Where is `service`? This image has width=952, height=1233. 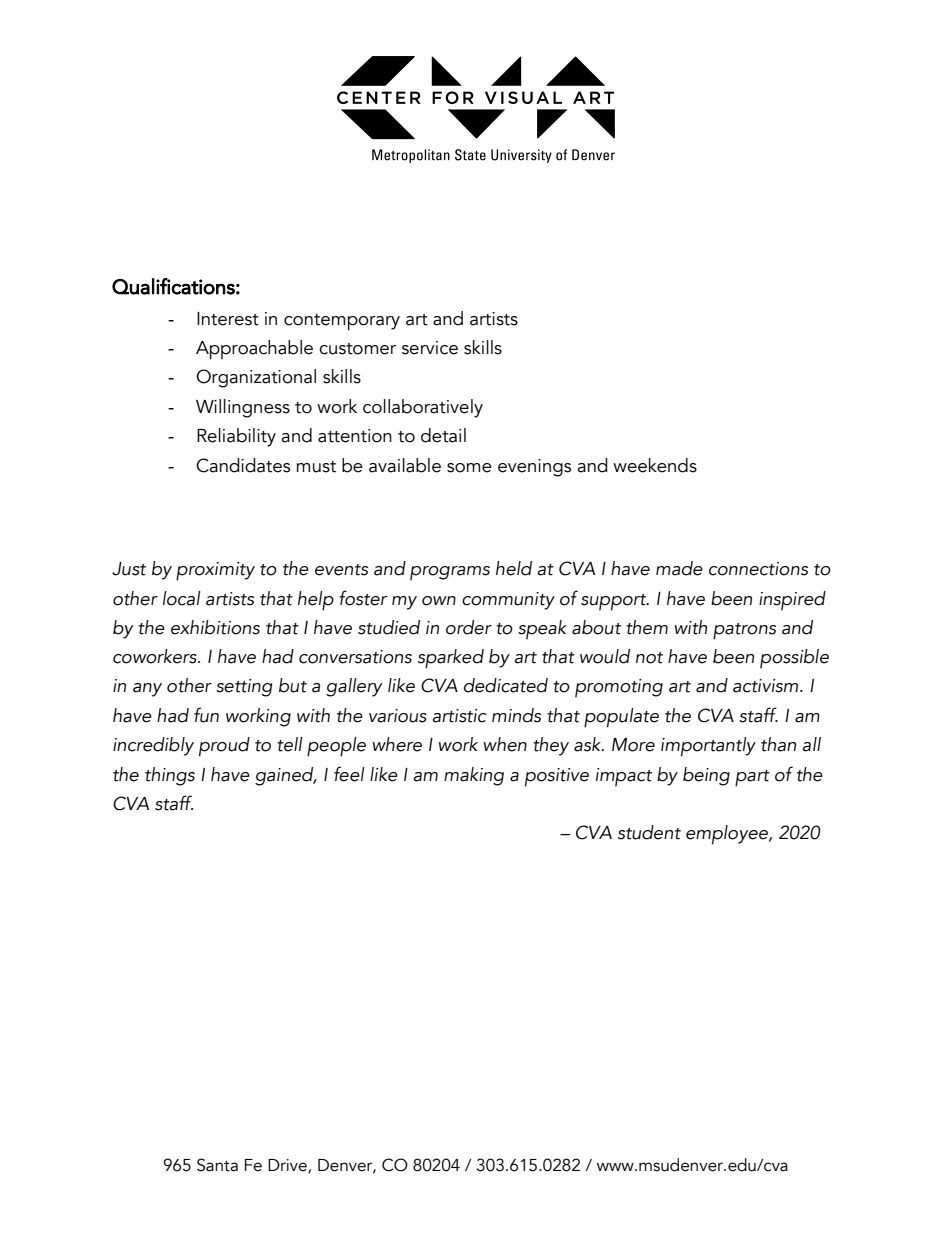 service is located at coordinates (430, 348).
